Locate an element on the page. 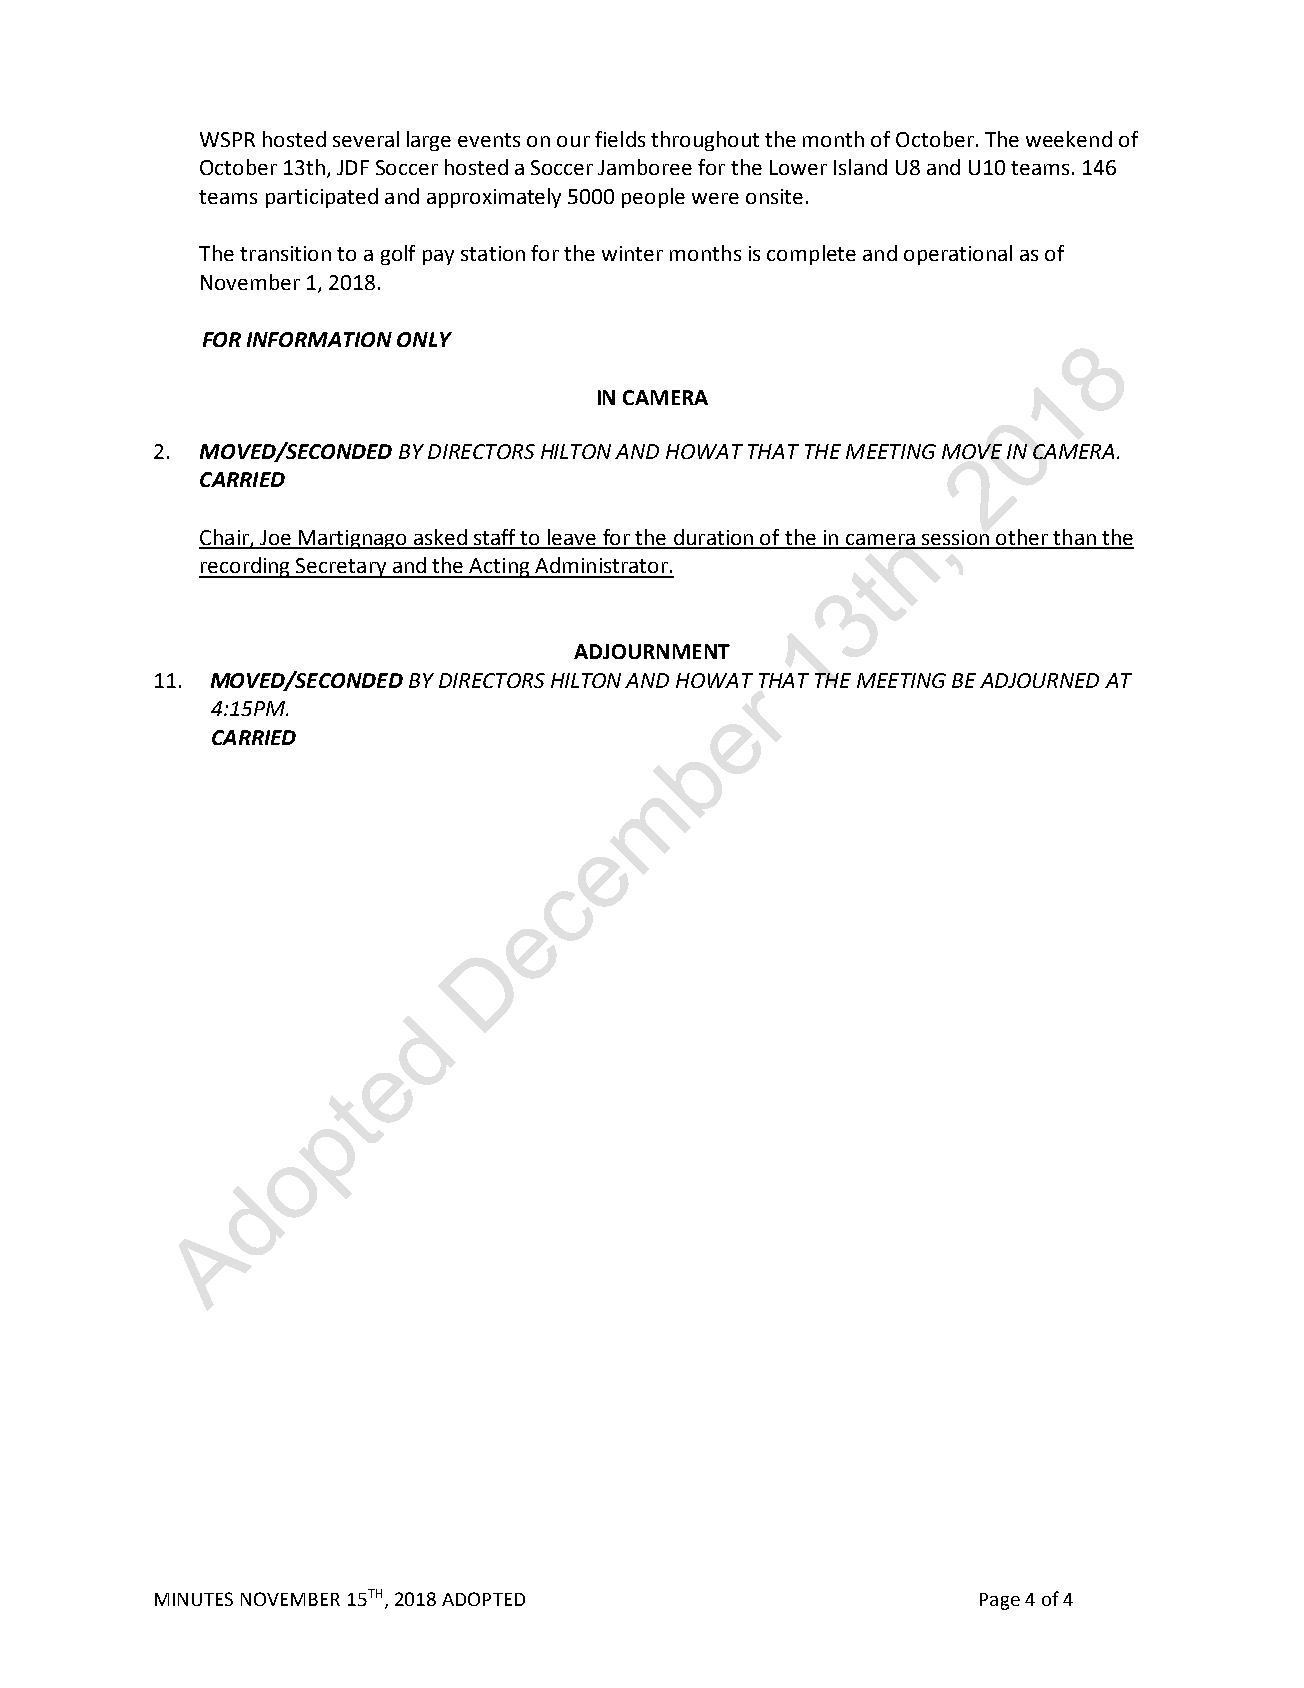  operational is located at coordinates (958, 255).
